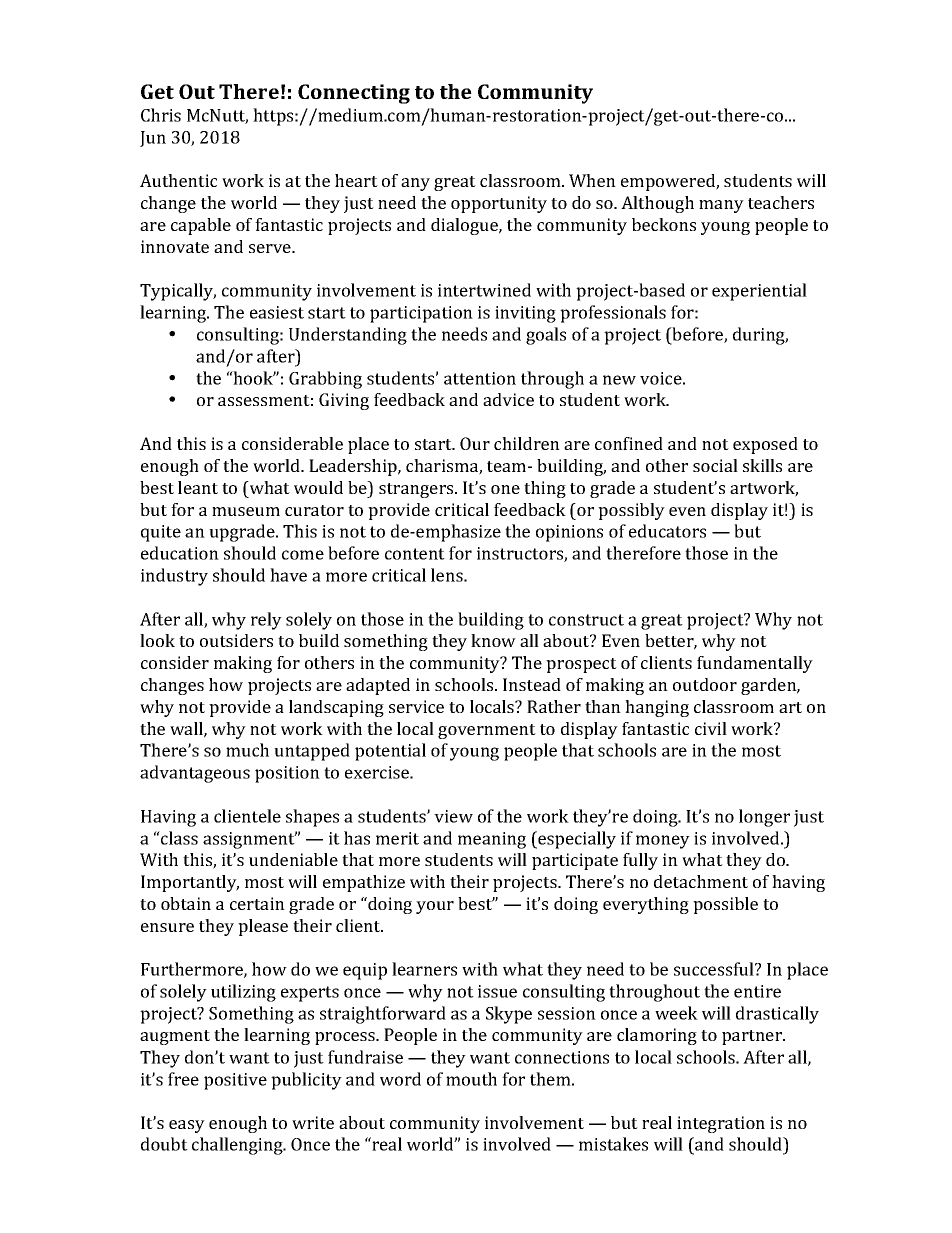 The width and height of the screenshot is (952, 1233). I want to click on possible, so click(725, 905).
